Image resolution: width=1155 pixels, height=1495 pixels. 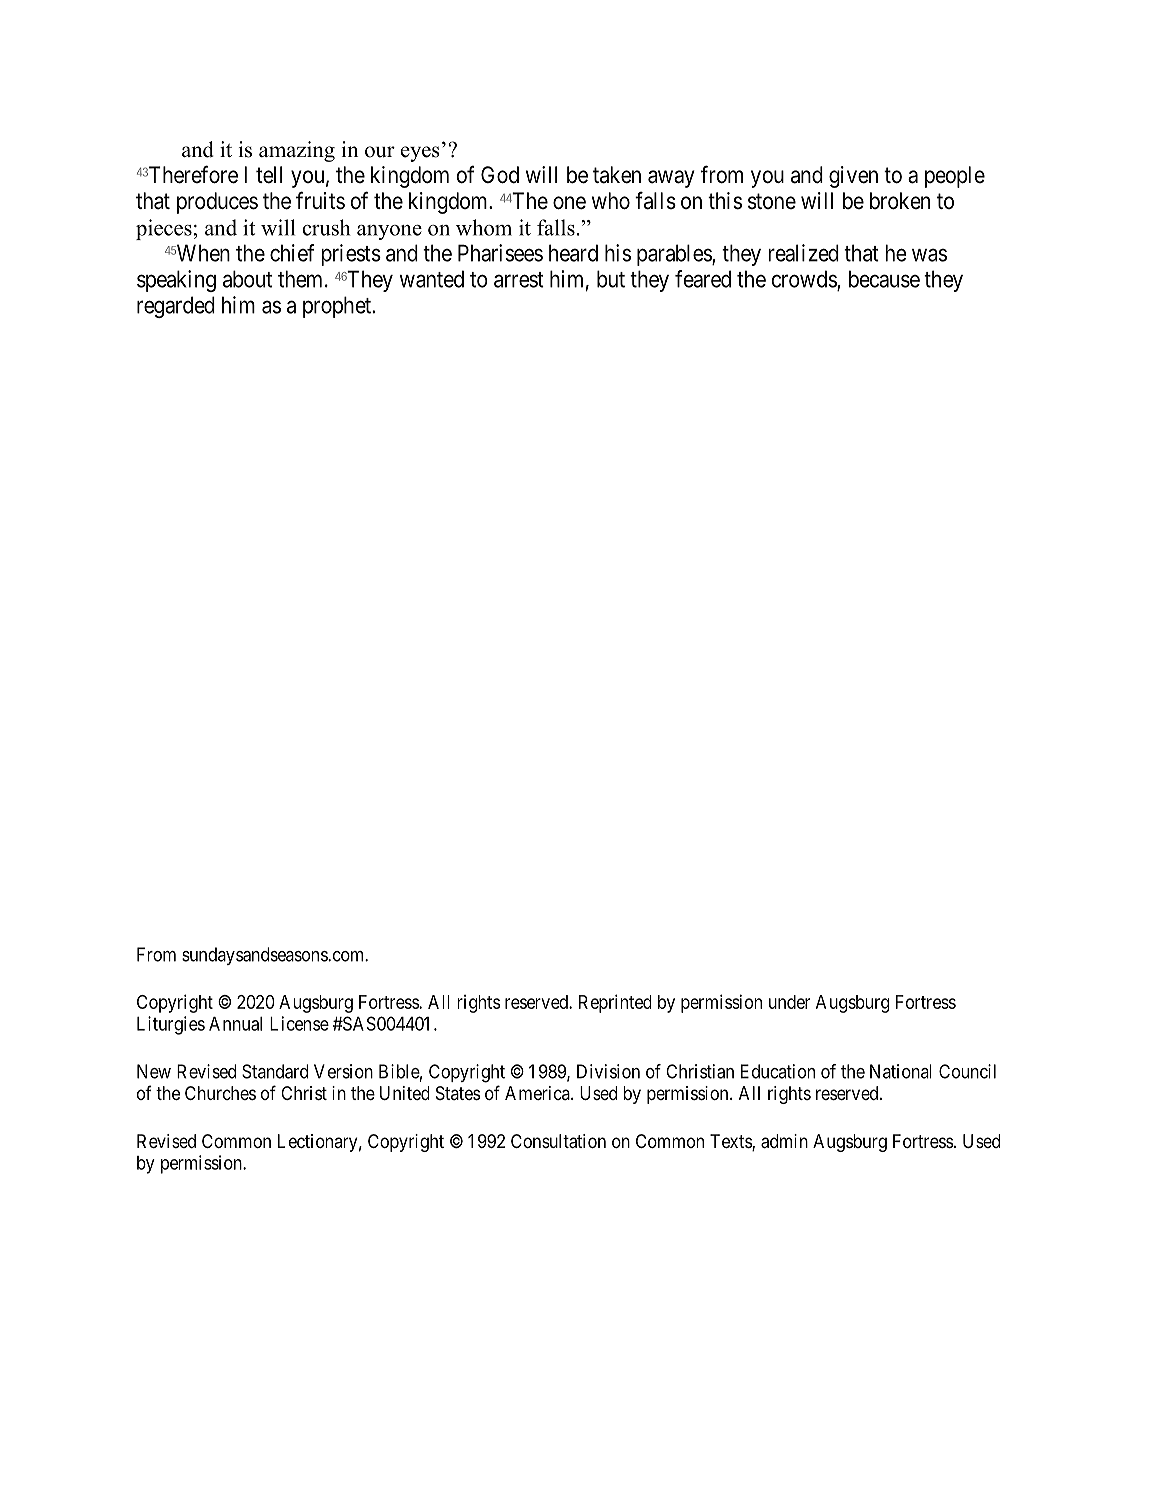 What do you see at coordinates (615, 1003) in the document?
I see `Reprinted` at bounding box center [615, 1003].
